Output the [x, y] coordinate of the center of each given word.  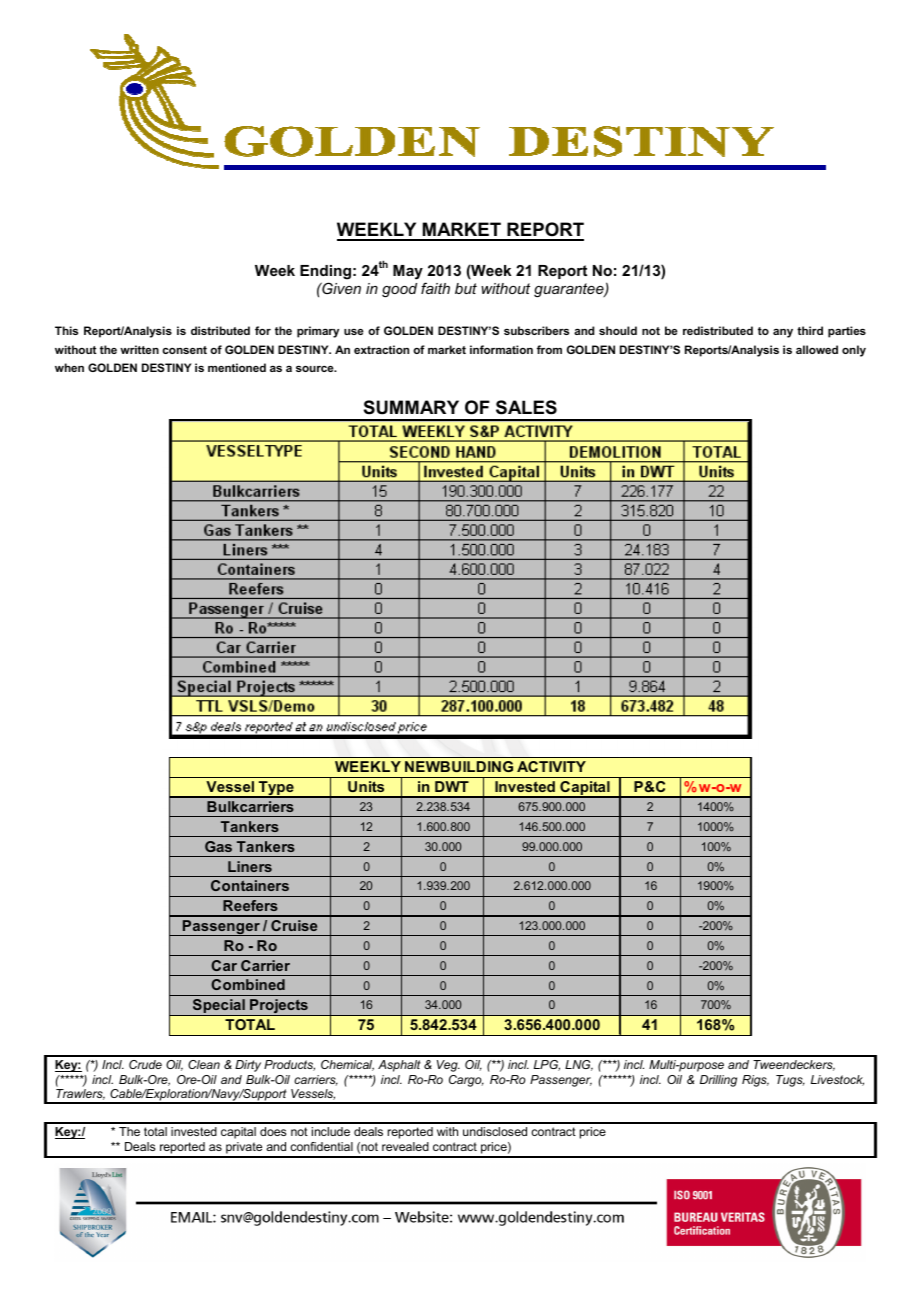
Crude [145, 1064]
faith [435, 288]
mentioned [237, 367]
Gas [218, 846]
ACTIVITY [551, 766]
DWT [452, 786]
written [139, 349]
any [783, 333]
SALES [526, 407]
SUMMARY [411, 407]
